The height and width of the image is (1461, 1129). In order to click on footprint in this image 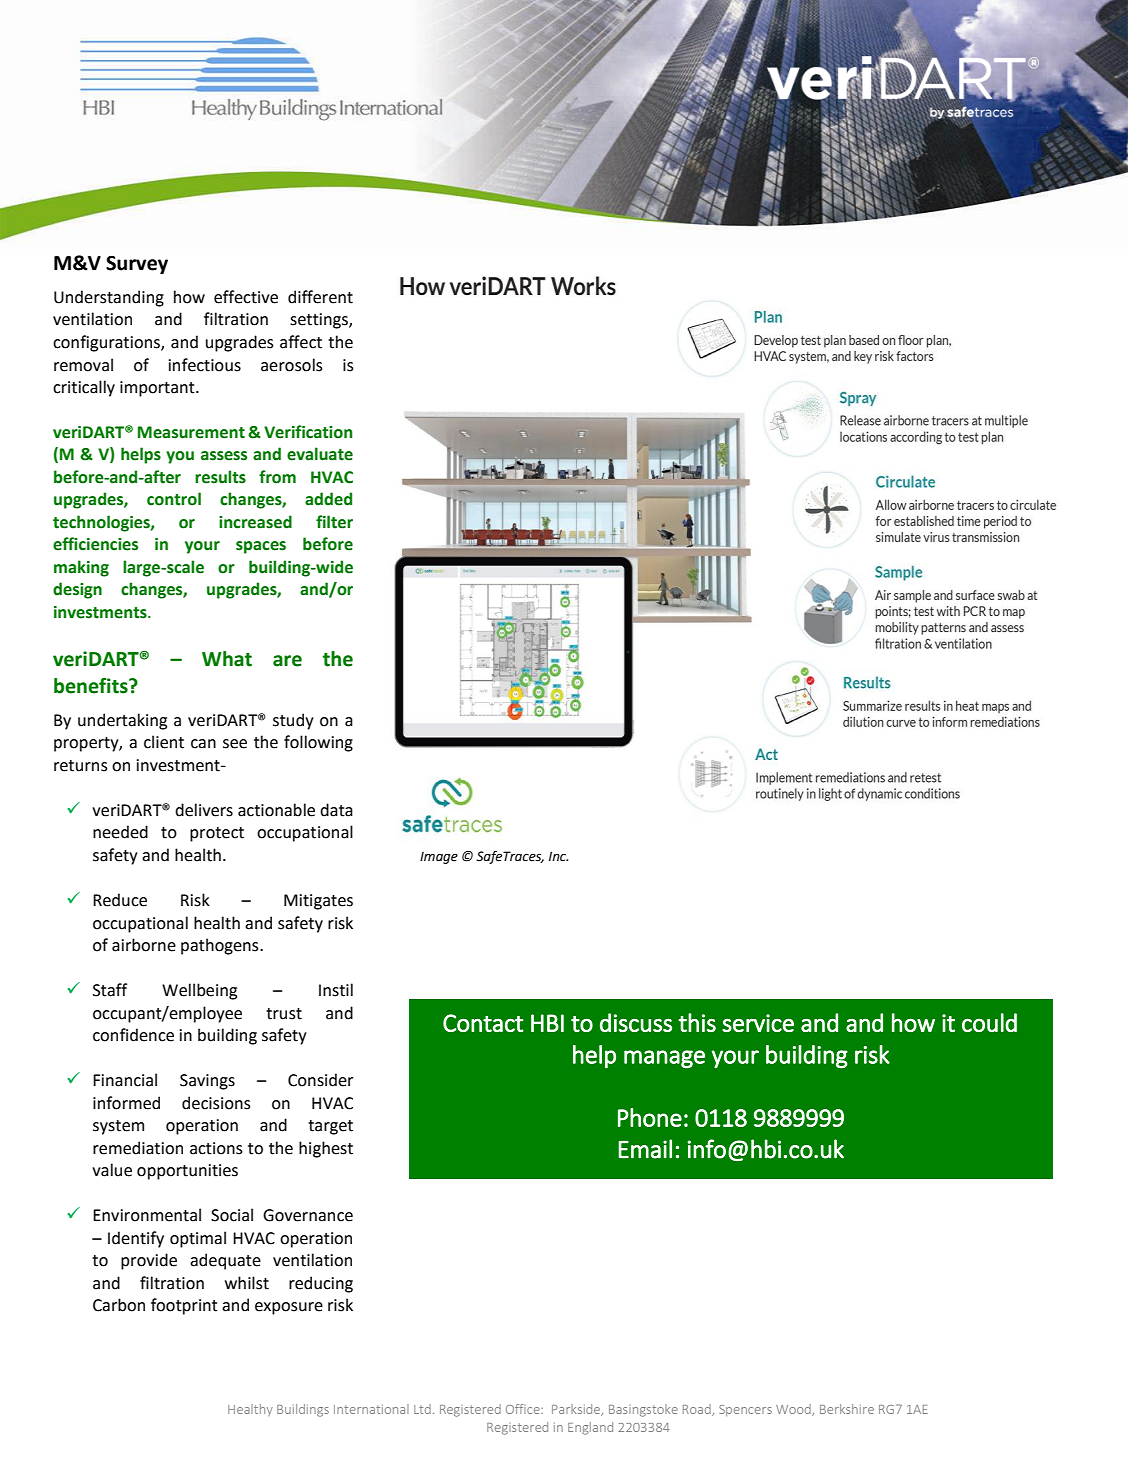, I will do `click(184, 1306)`.
